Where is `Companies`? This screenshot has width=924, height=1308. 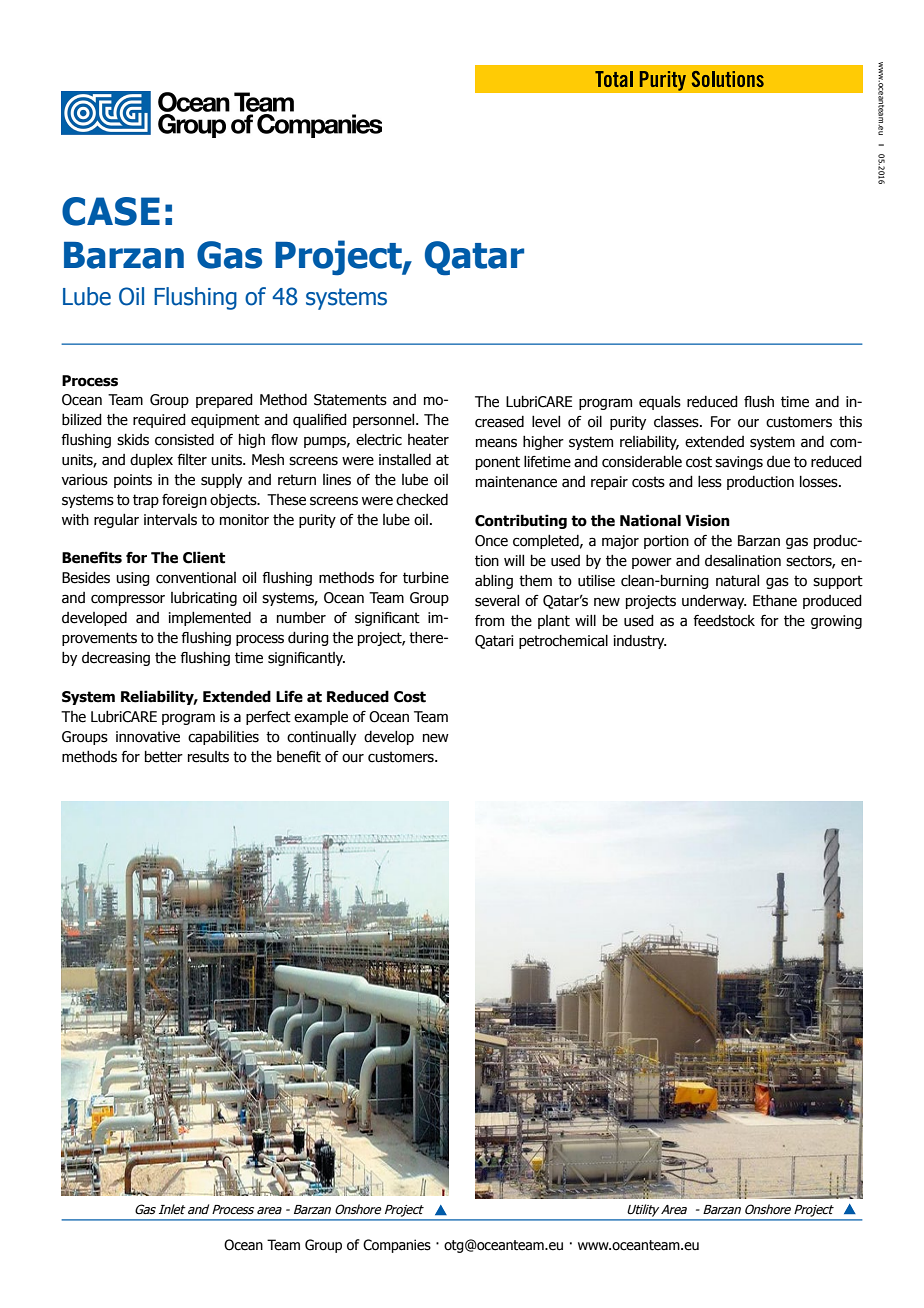
Companies is located at coordinates (397, 1246).
